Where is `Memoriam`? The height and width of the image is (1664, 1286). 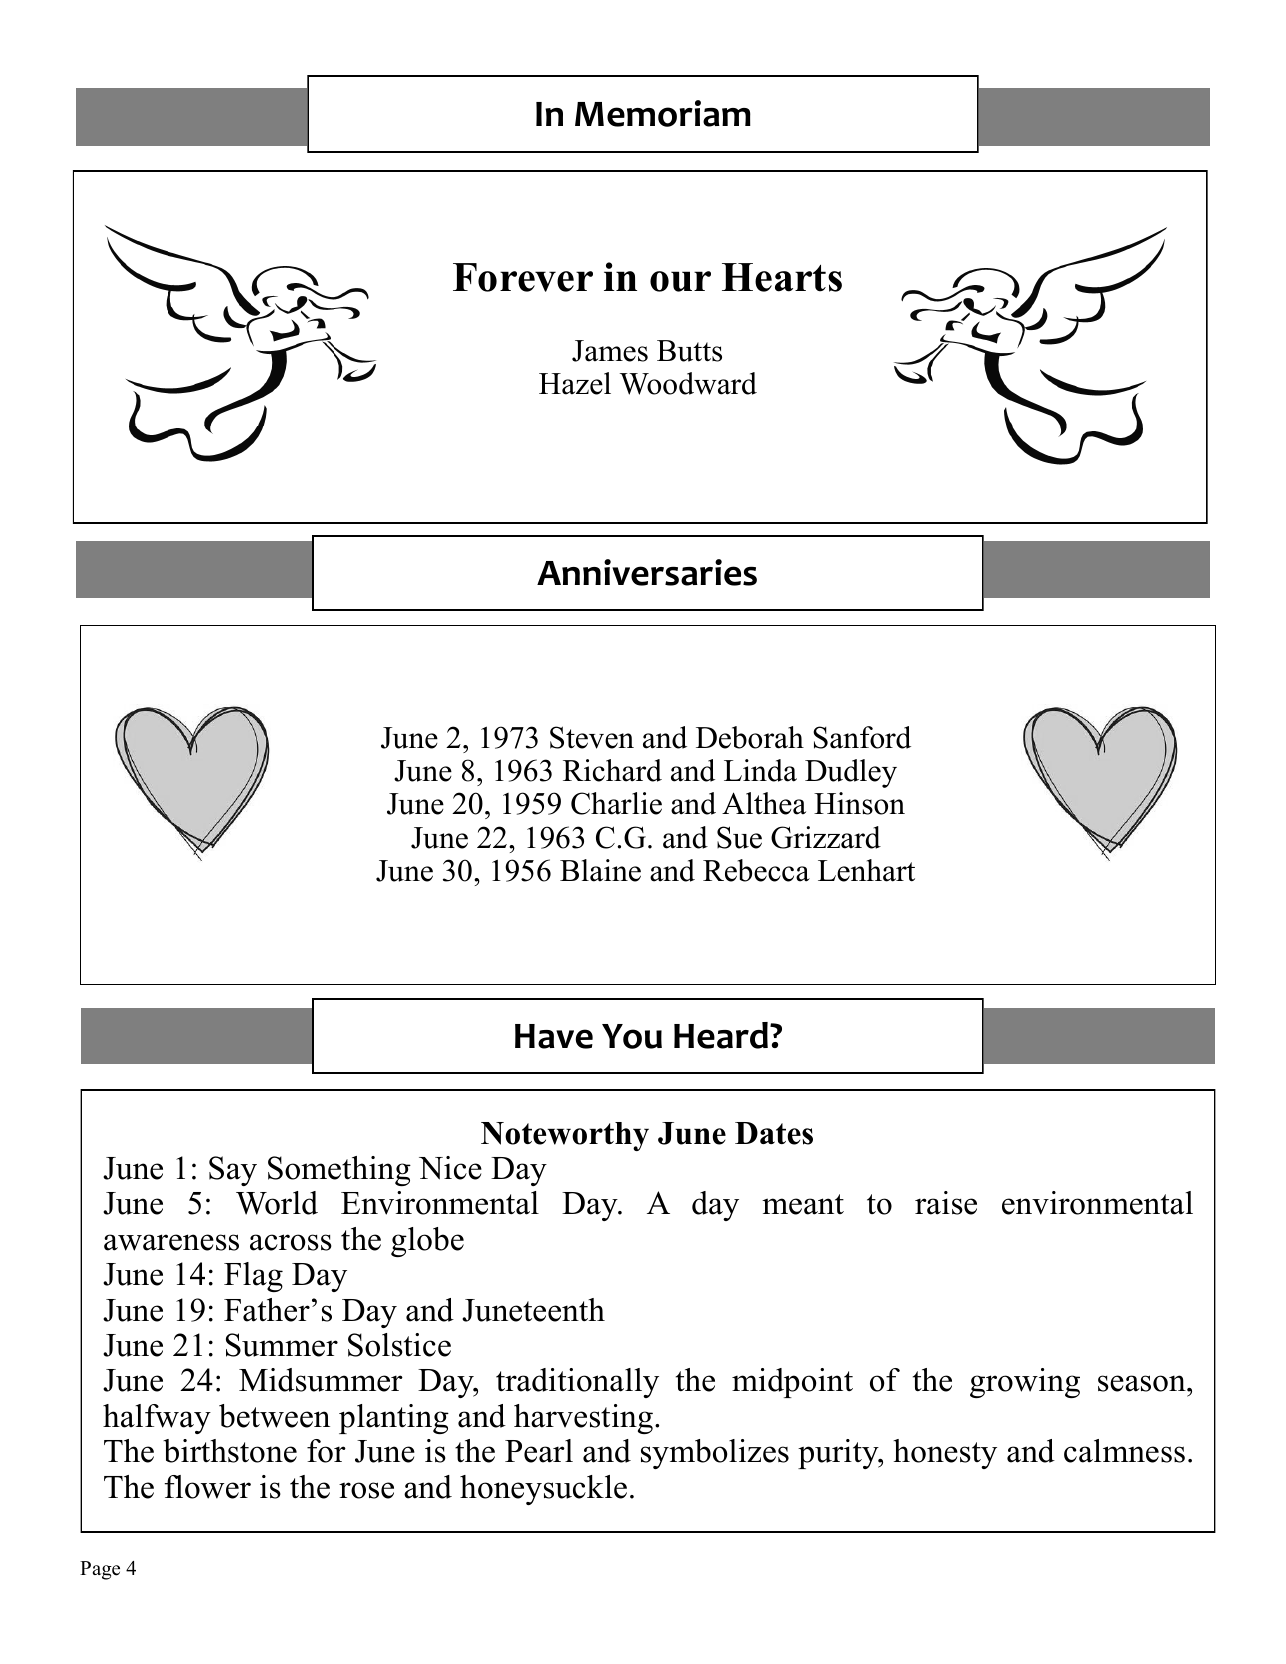
Memoriam is located at coordinates (663, 113).
